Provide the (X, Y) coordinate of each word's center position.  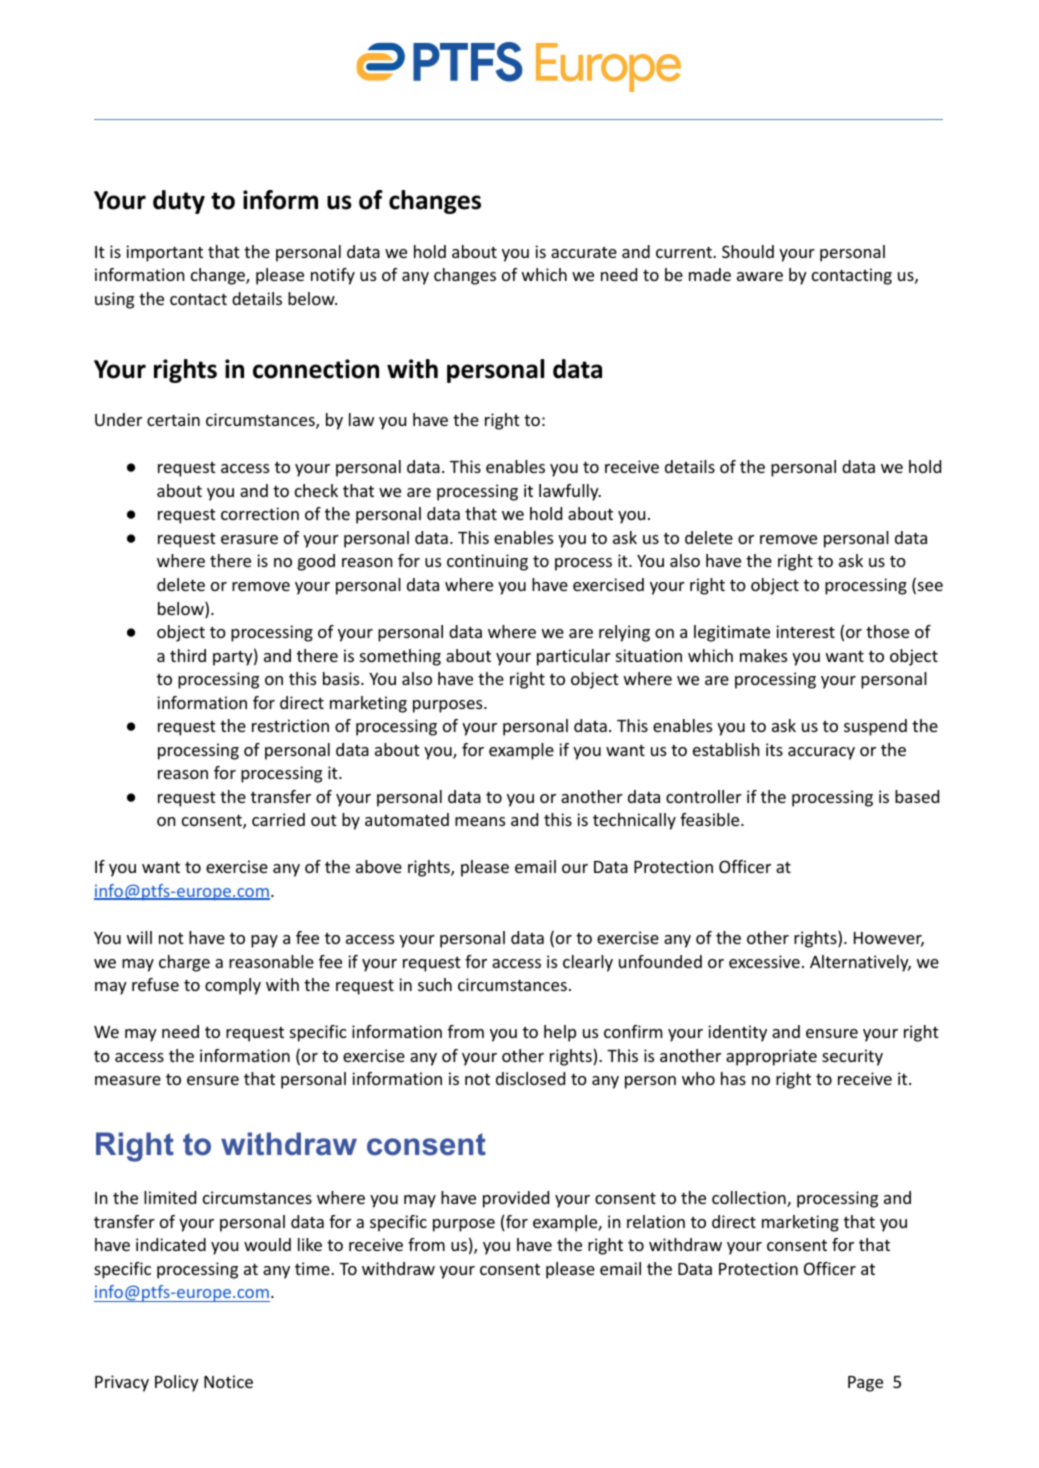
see (929, 588)
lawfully (570, 492)
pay (264, 941)
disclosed (530, 1078)
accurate (584, 252)
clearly (588, 963)
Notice (228, 1381)
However (889, 939)
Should (748, 251)
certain (173, 419)
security (852, 1057)
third (188, 655)
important (164, 253)
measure (128, 1080)
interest (805, 631)
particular (574, 657)
